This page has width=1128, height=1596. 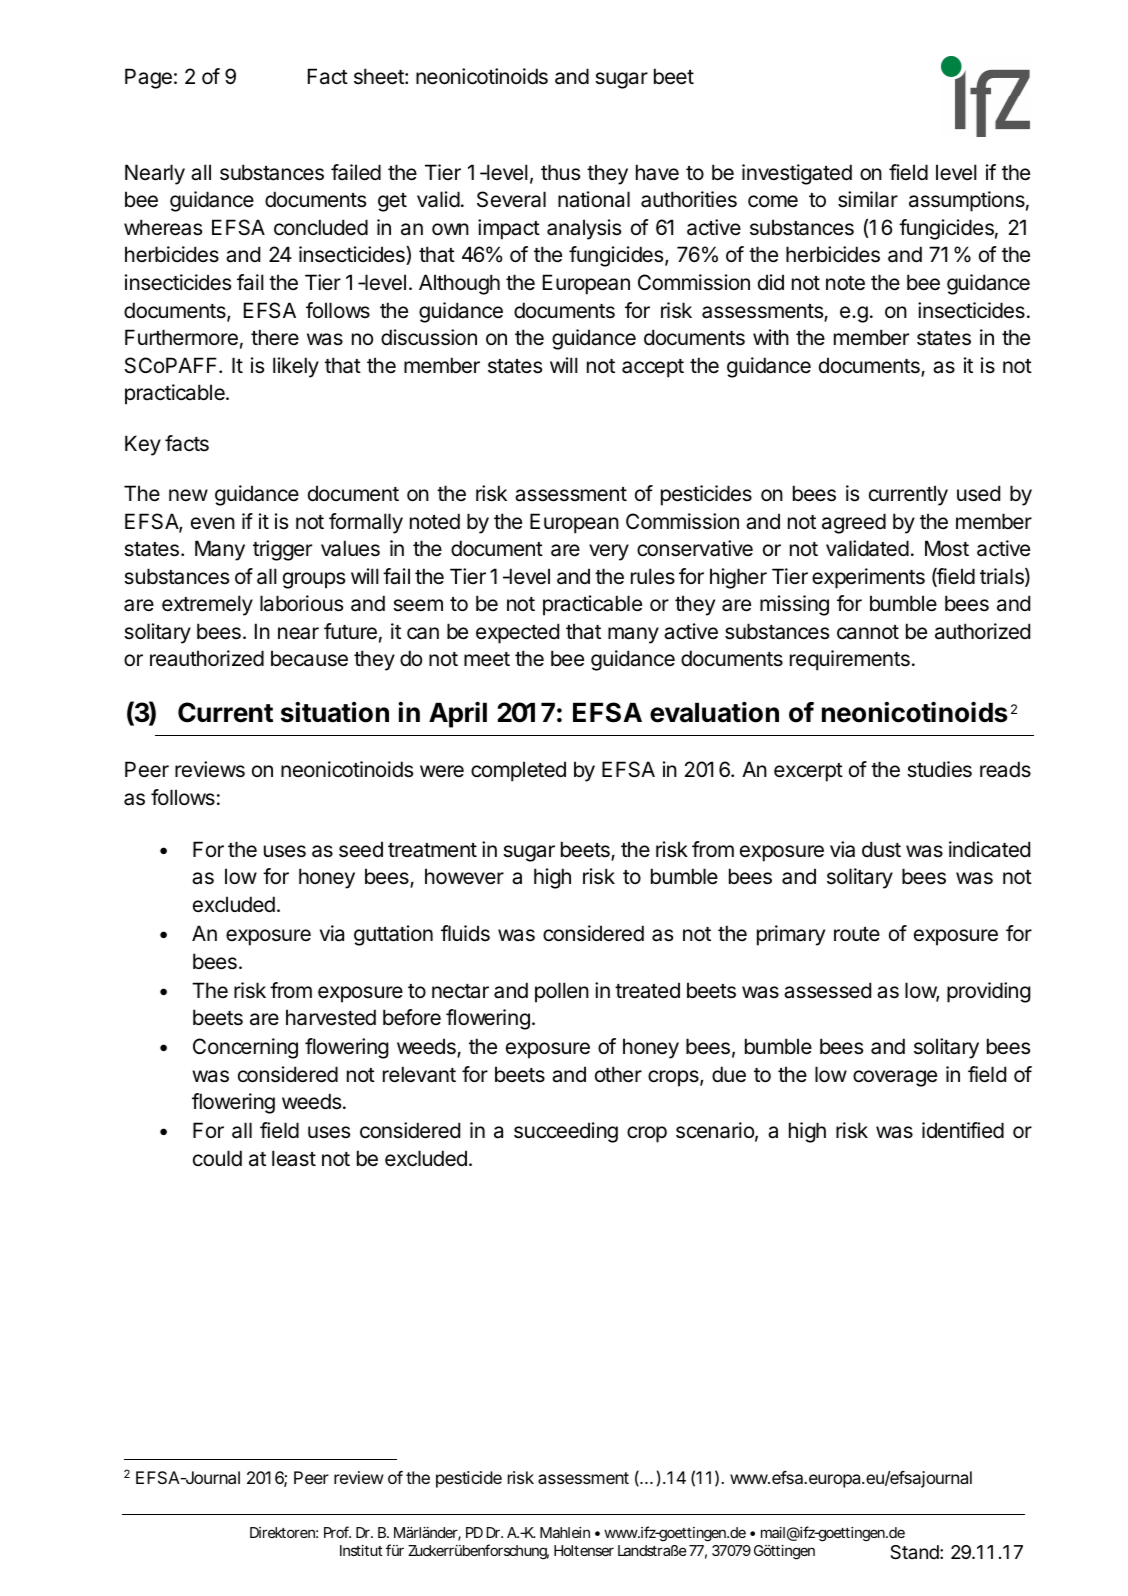 I want to click on Institut, so click(x=361, y=1550).
